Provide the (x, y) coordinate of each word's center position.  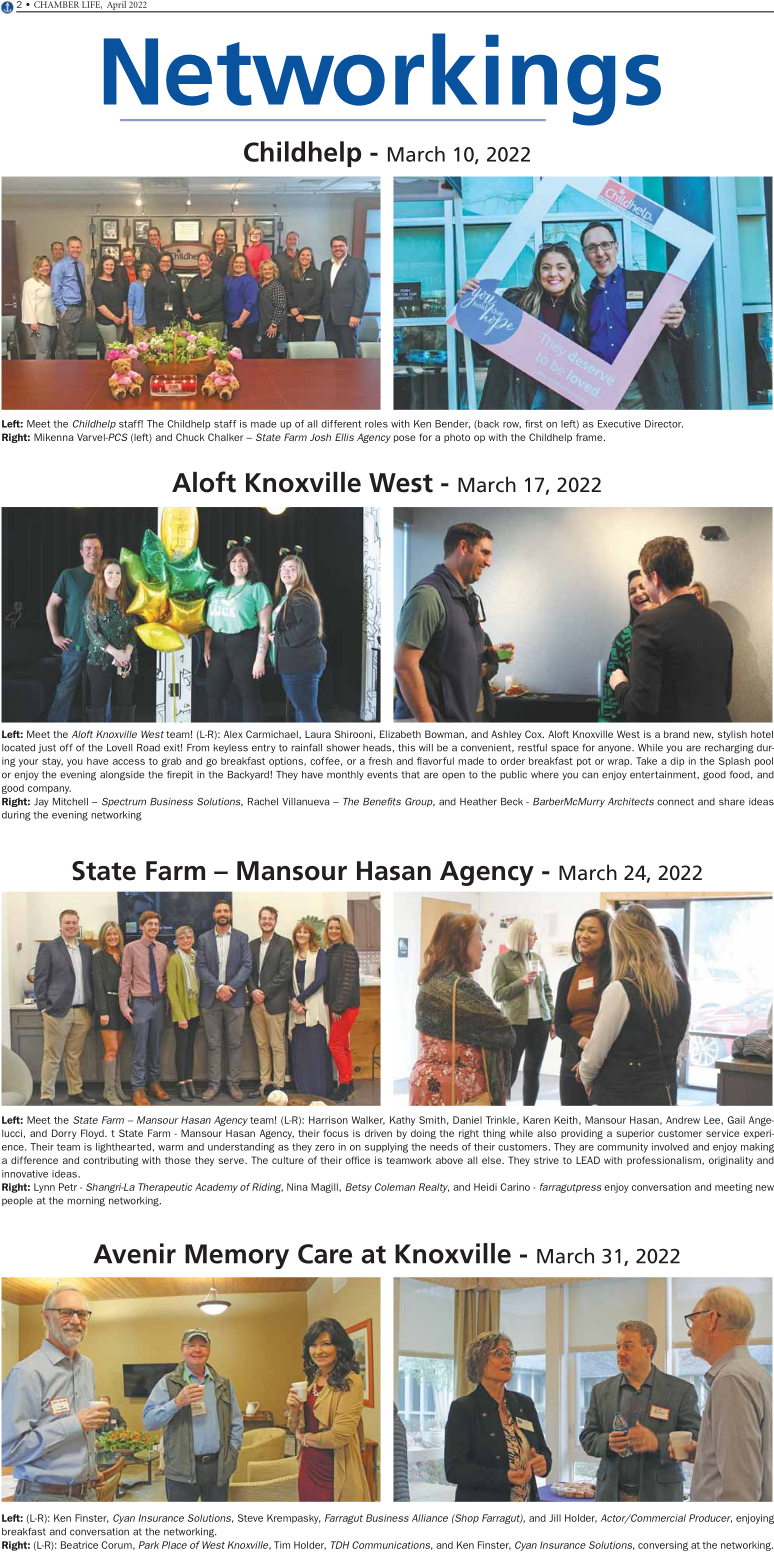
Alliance (430, 1518)
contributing (111, 1161)
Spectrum (124, 802)
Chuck (190, 437)
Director (664, 424)
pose (404, 439)
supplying (386, 1148)
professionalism (665, 1161)
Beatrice (79, 1545)
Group (420, 802)
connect (675, 802)
